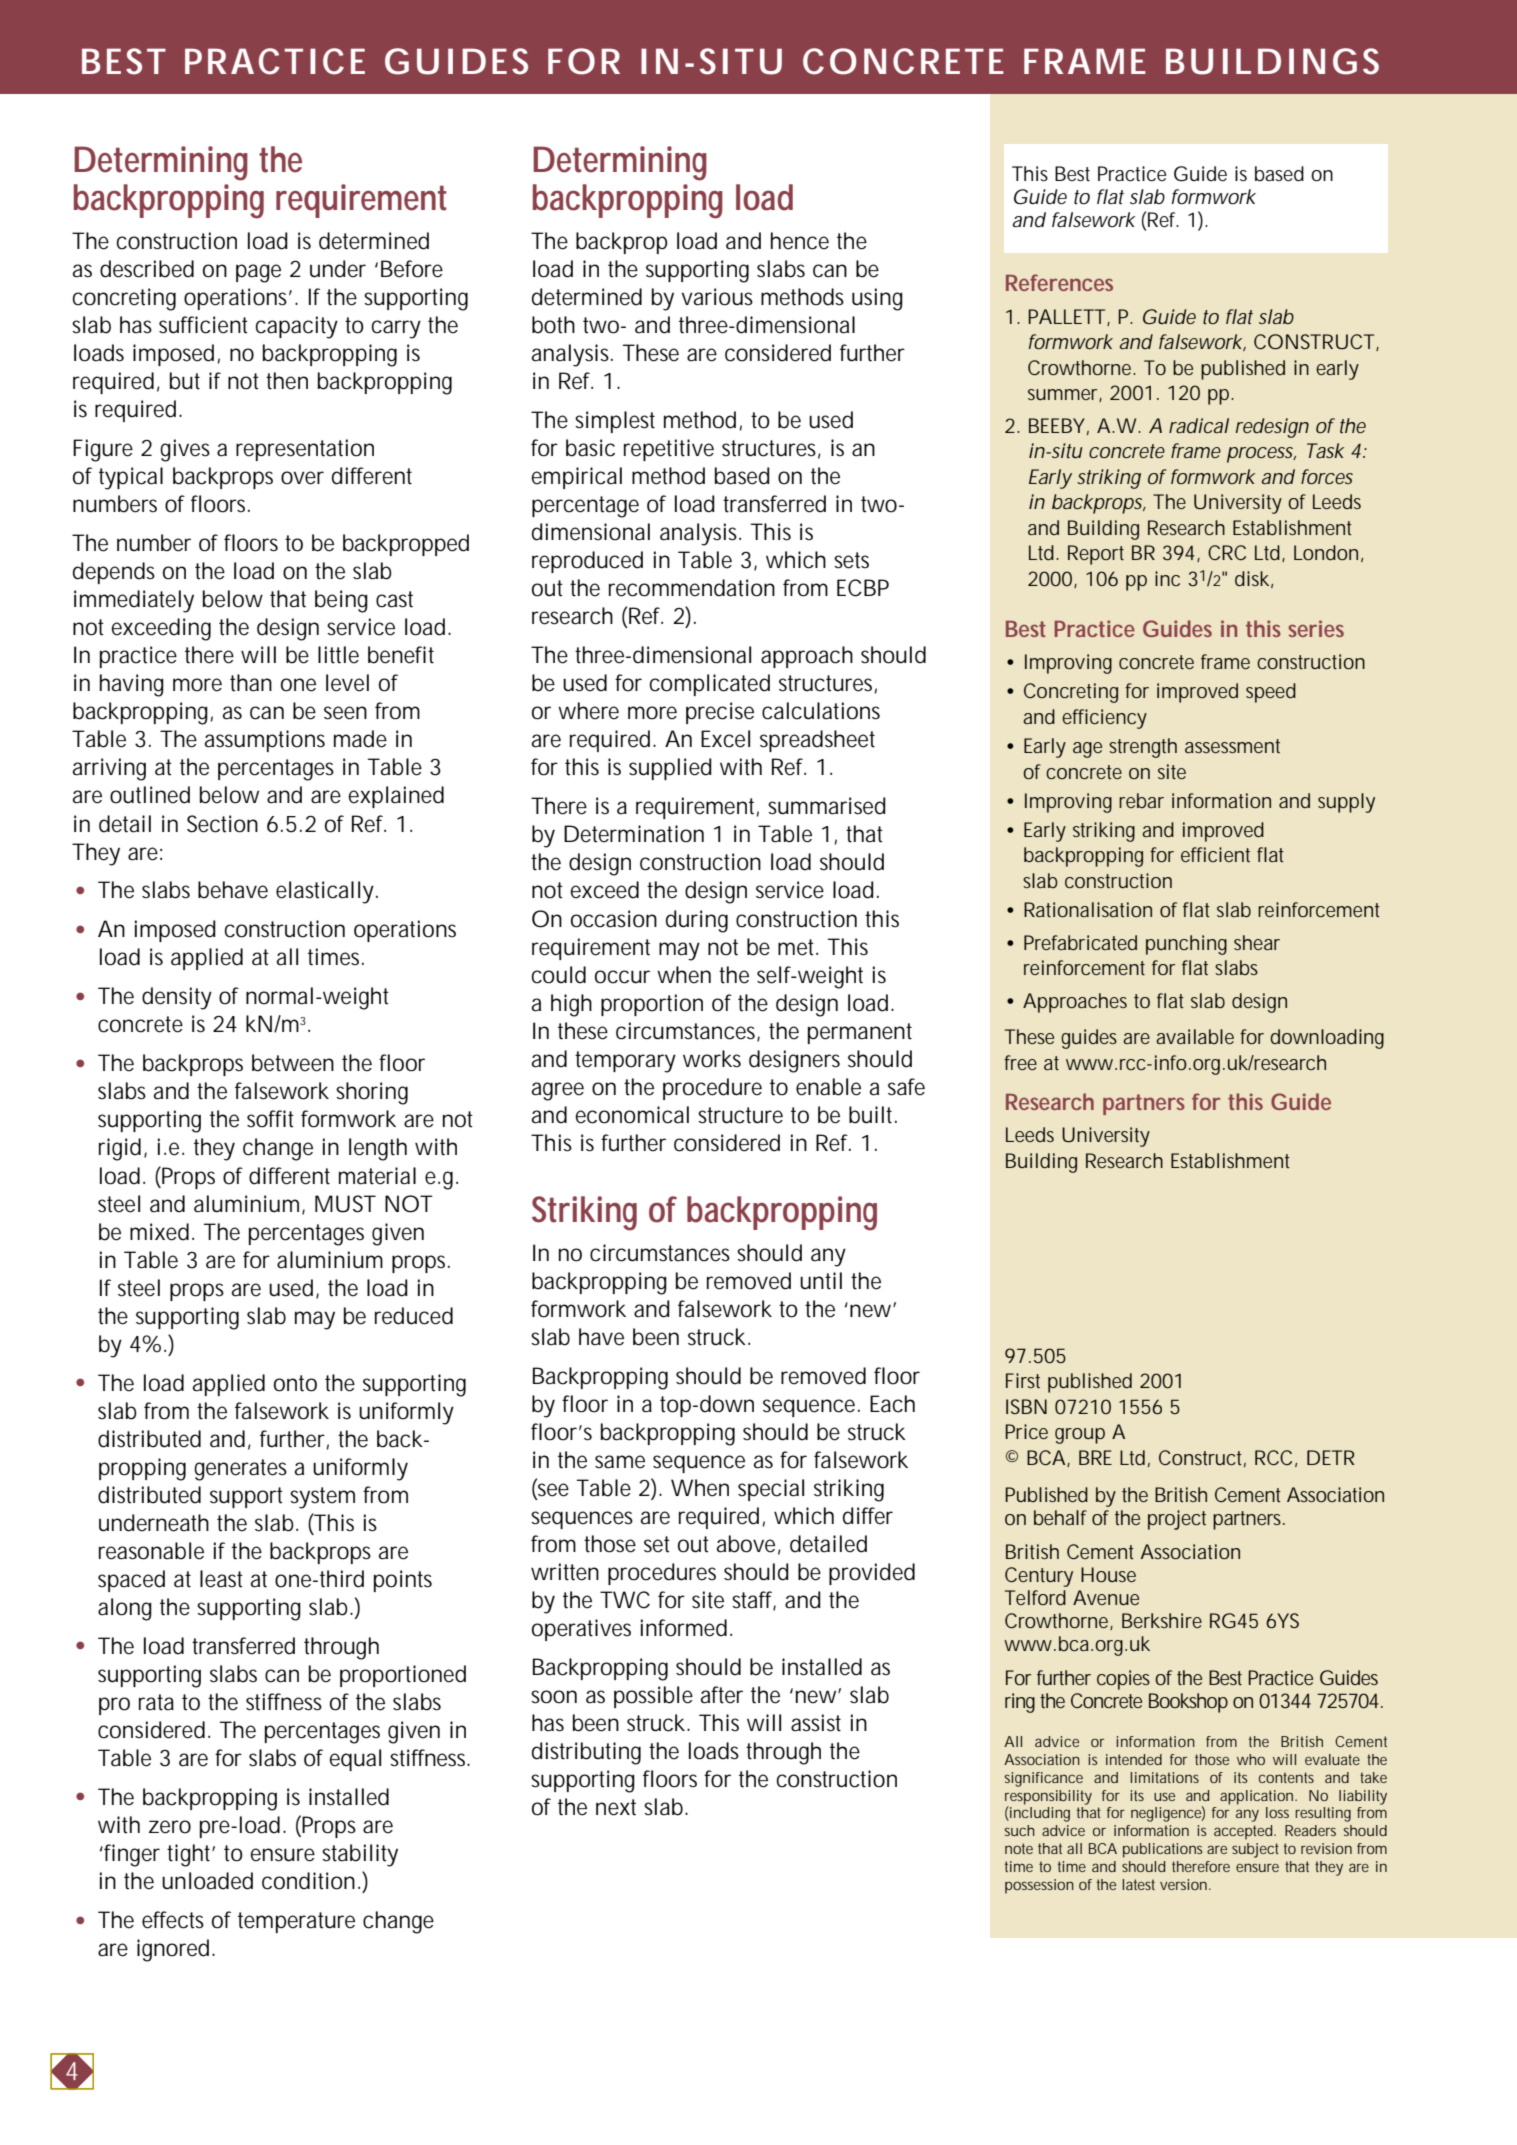  I want to click on temperature, so click(296, 1922).
